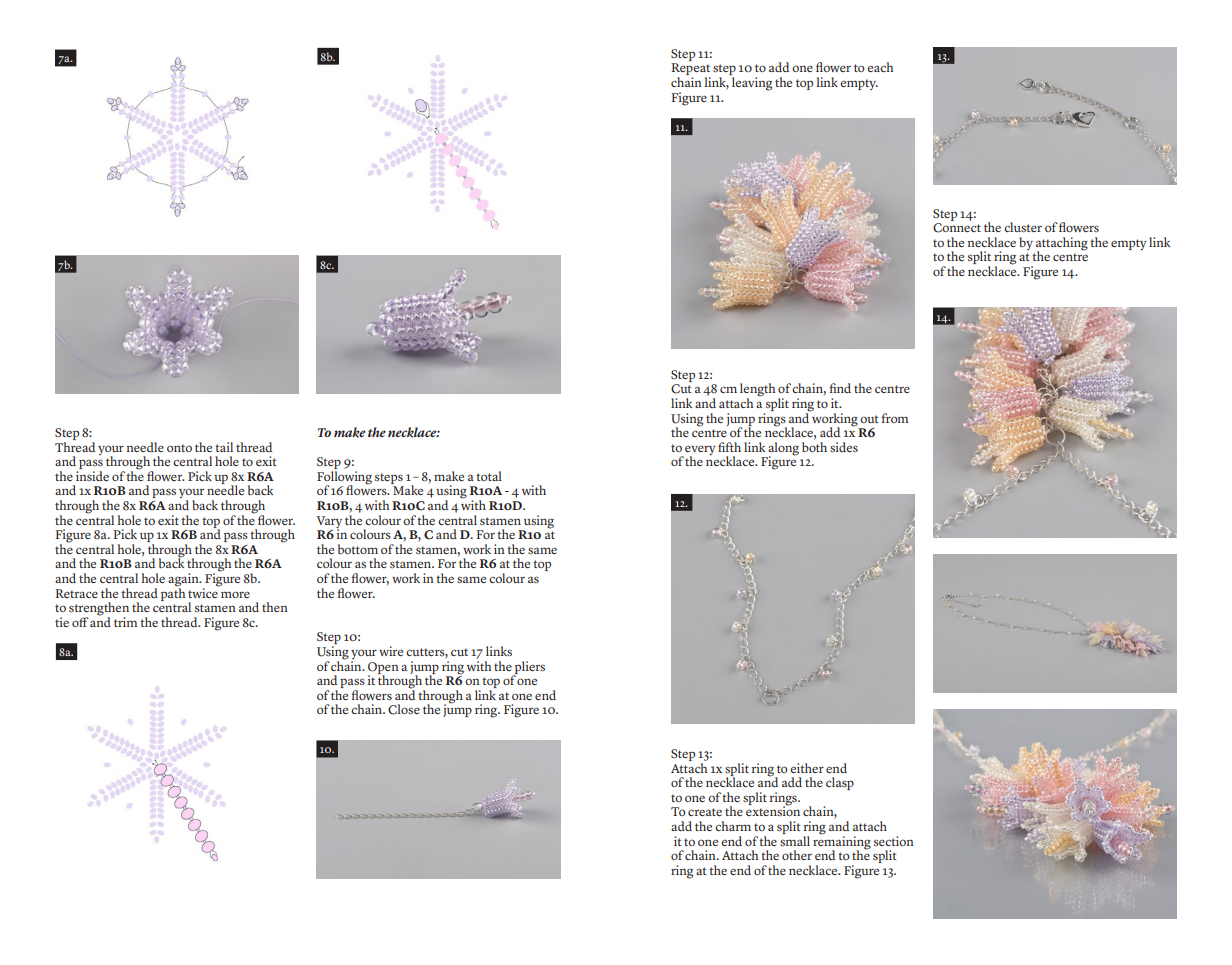 This screenshot has width=1232, height=965. I want to click on leaving, so click(752, 84).
